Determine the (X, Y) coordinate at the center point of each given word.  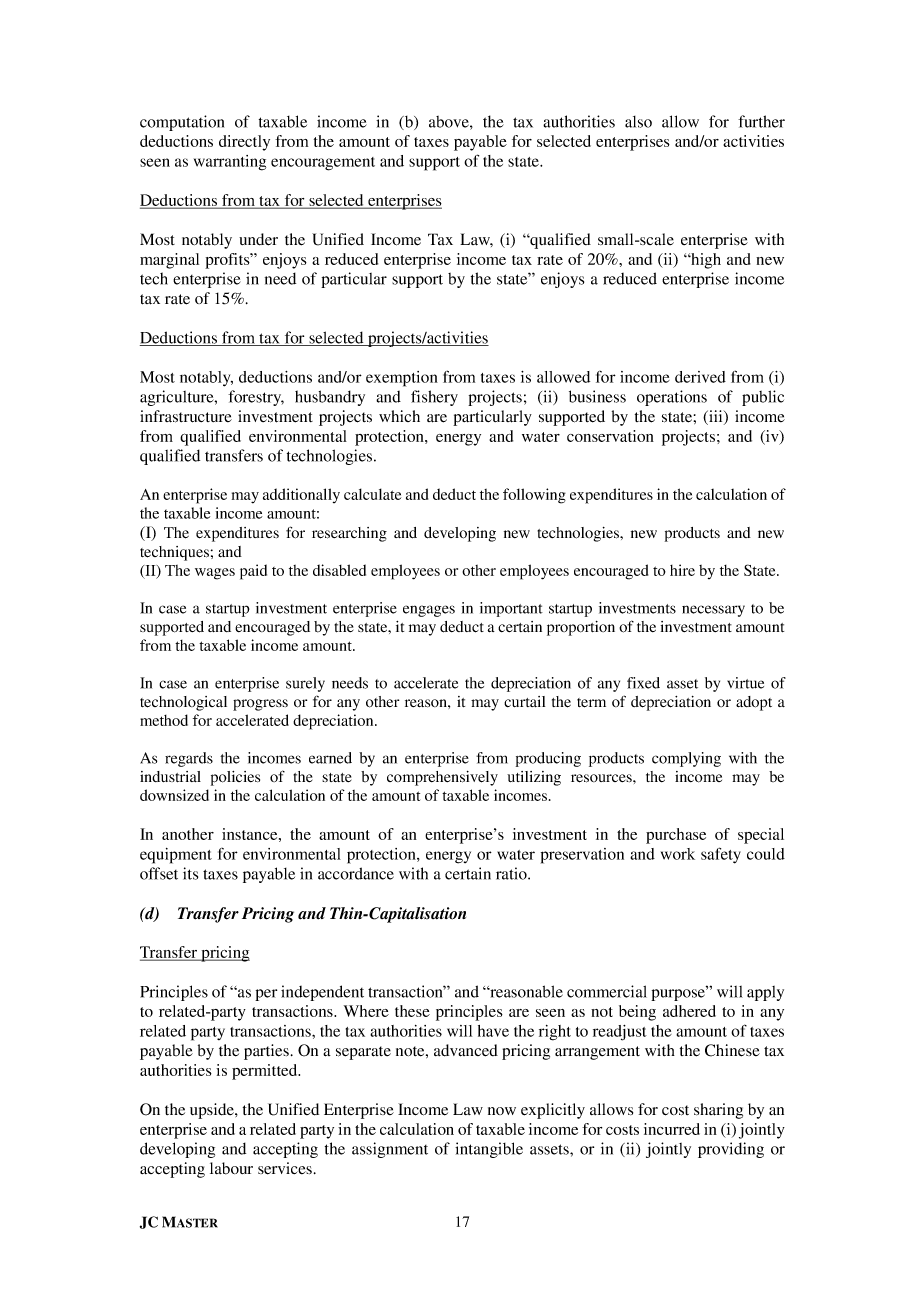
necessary (713, 611)
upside (213, 1111)
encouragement (323, 164)
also (638, 122)
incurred (672, 1129)
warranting (230, 163)
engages (429, 611)
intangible (489, 1150)
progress (260, 705)
